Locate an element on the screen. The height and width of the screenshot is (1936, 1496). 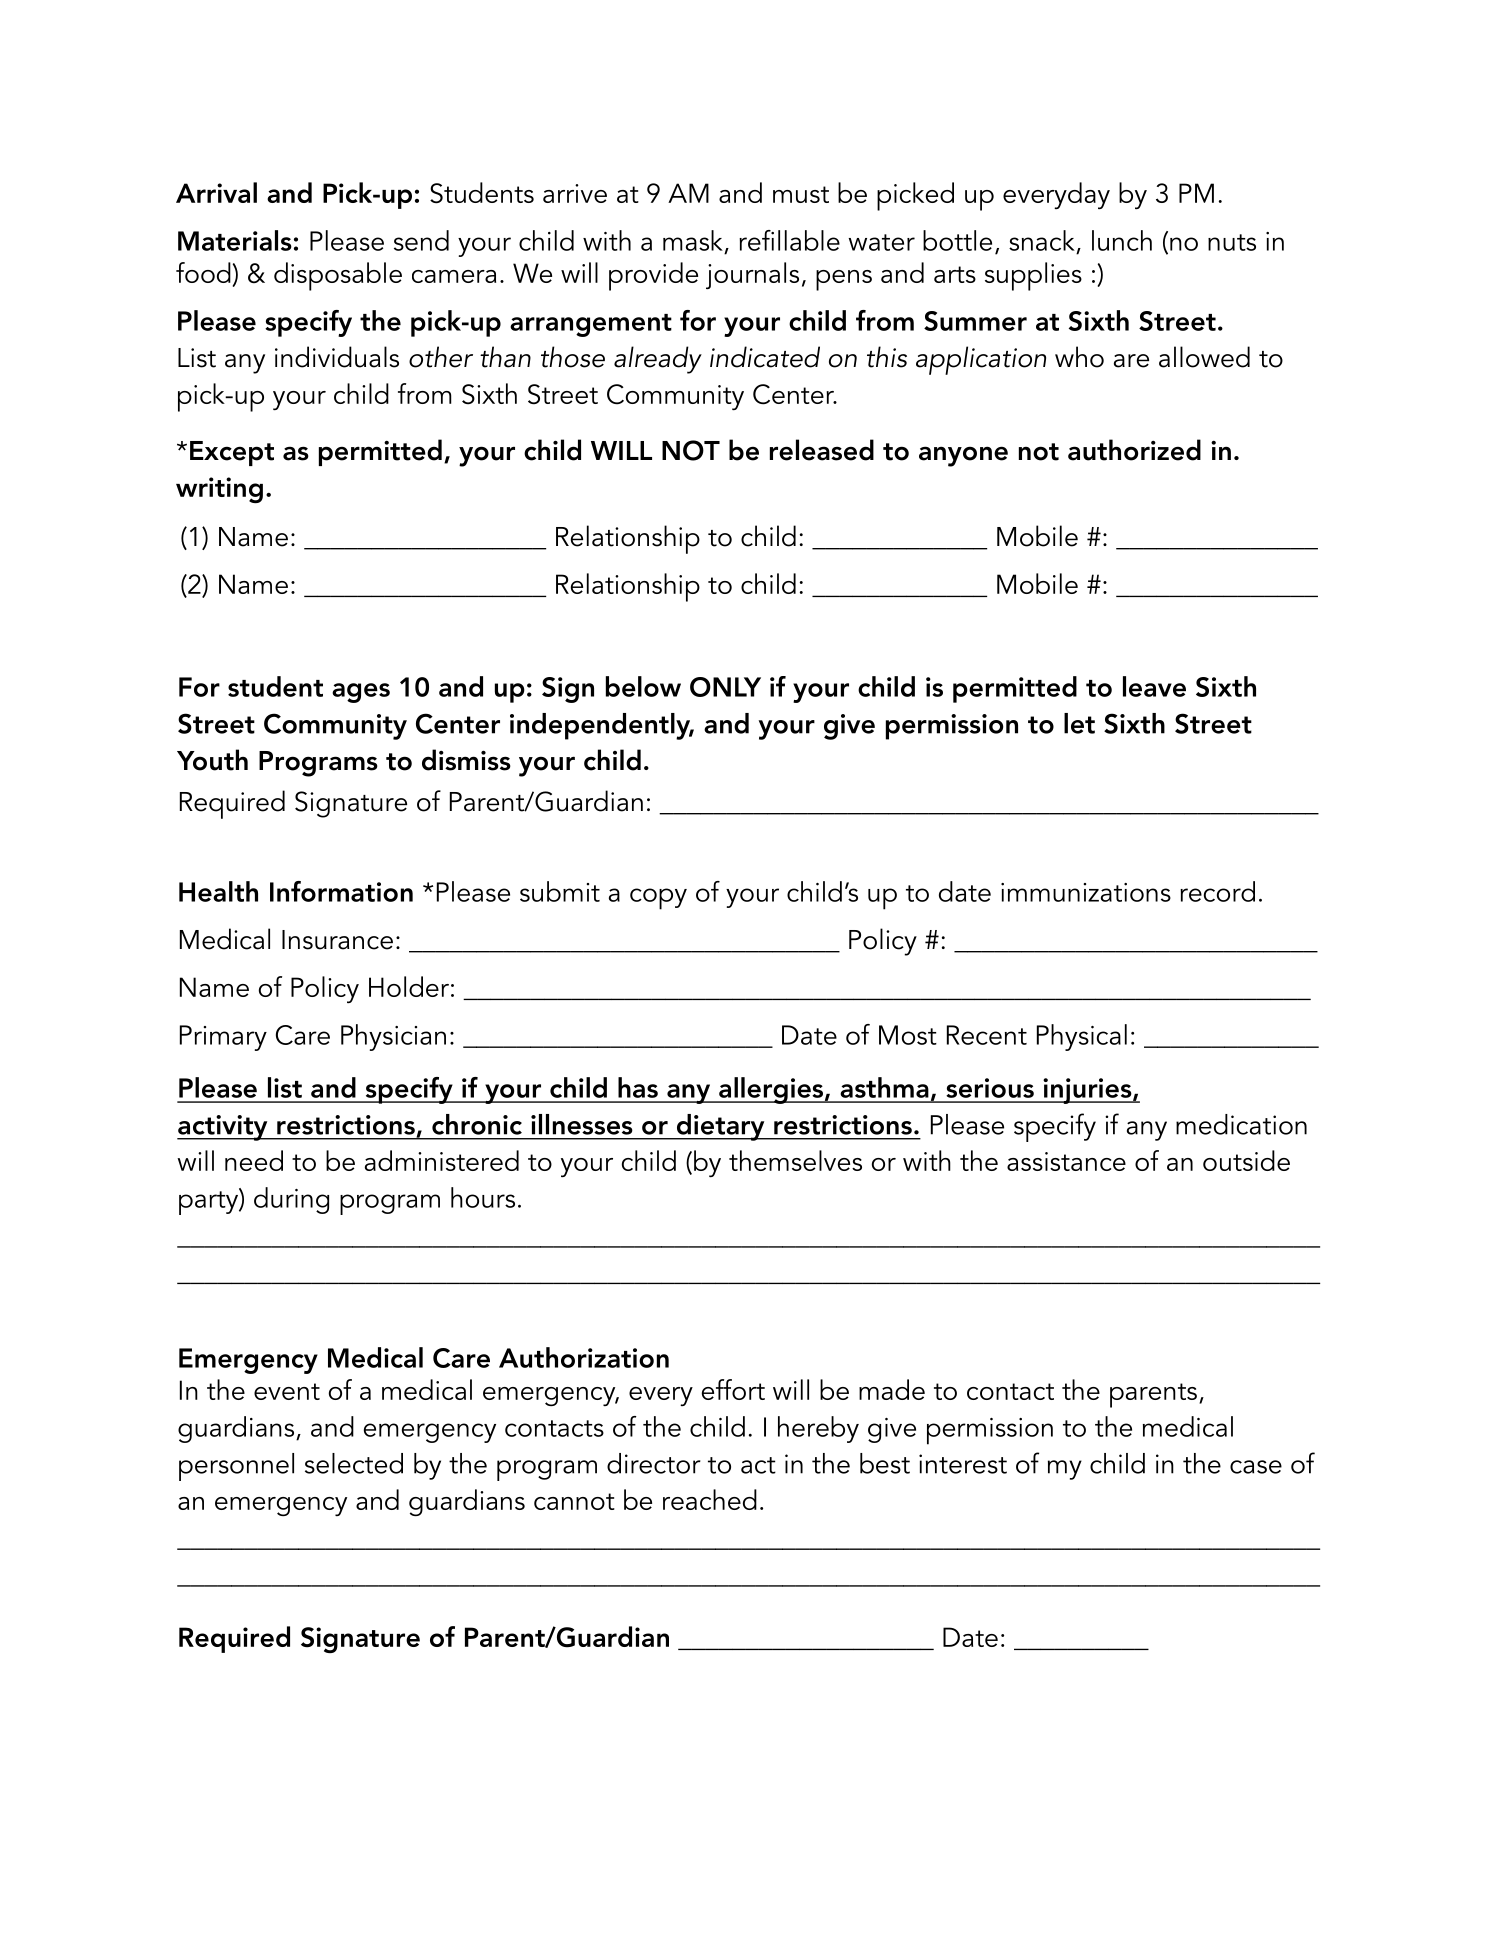
mask is located at coordinates (693, 240).
